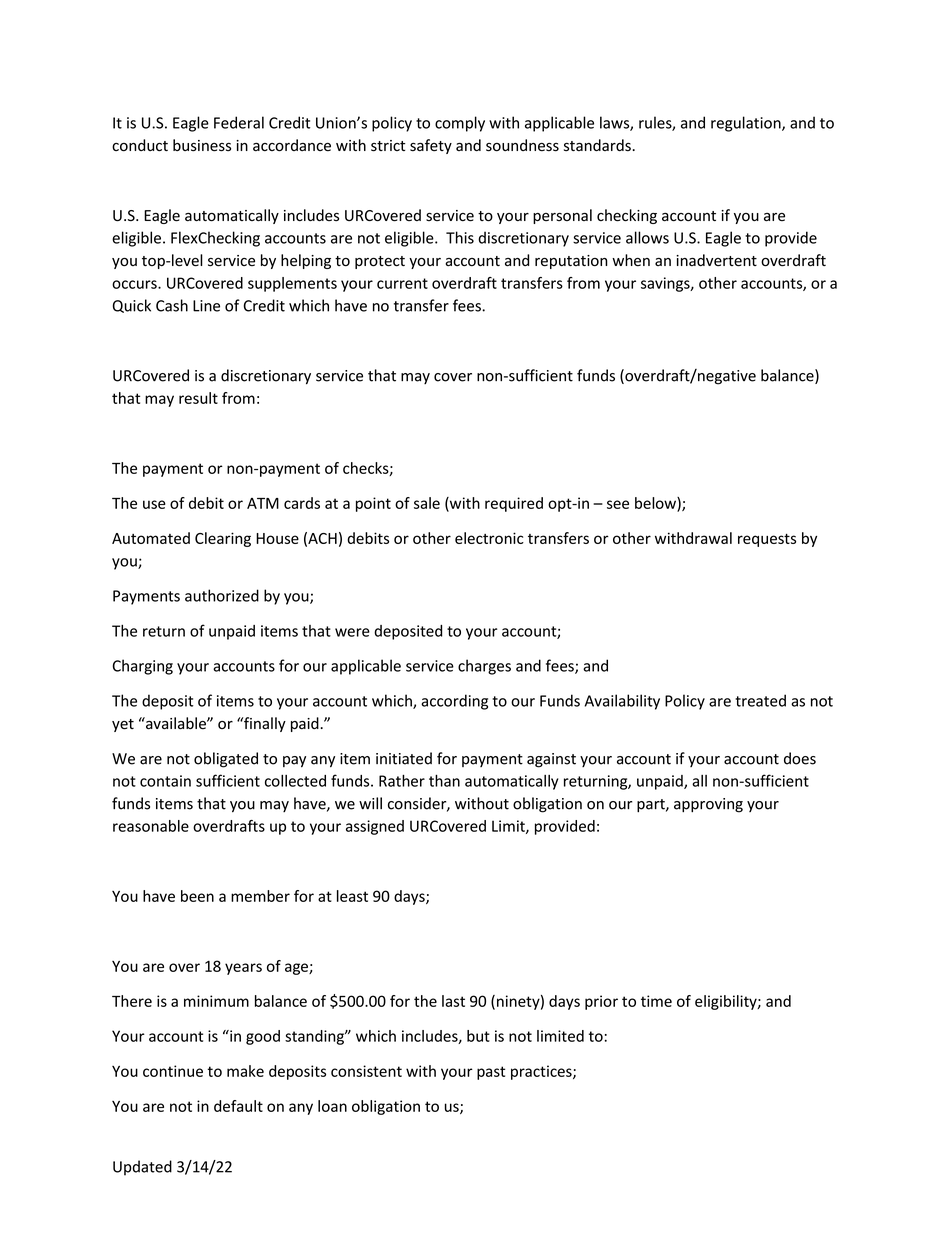  Describe the element at coordinates (491, 1073) in the image. I see `past` at that location.
